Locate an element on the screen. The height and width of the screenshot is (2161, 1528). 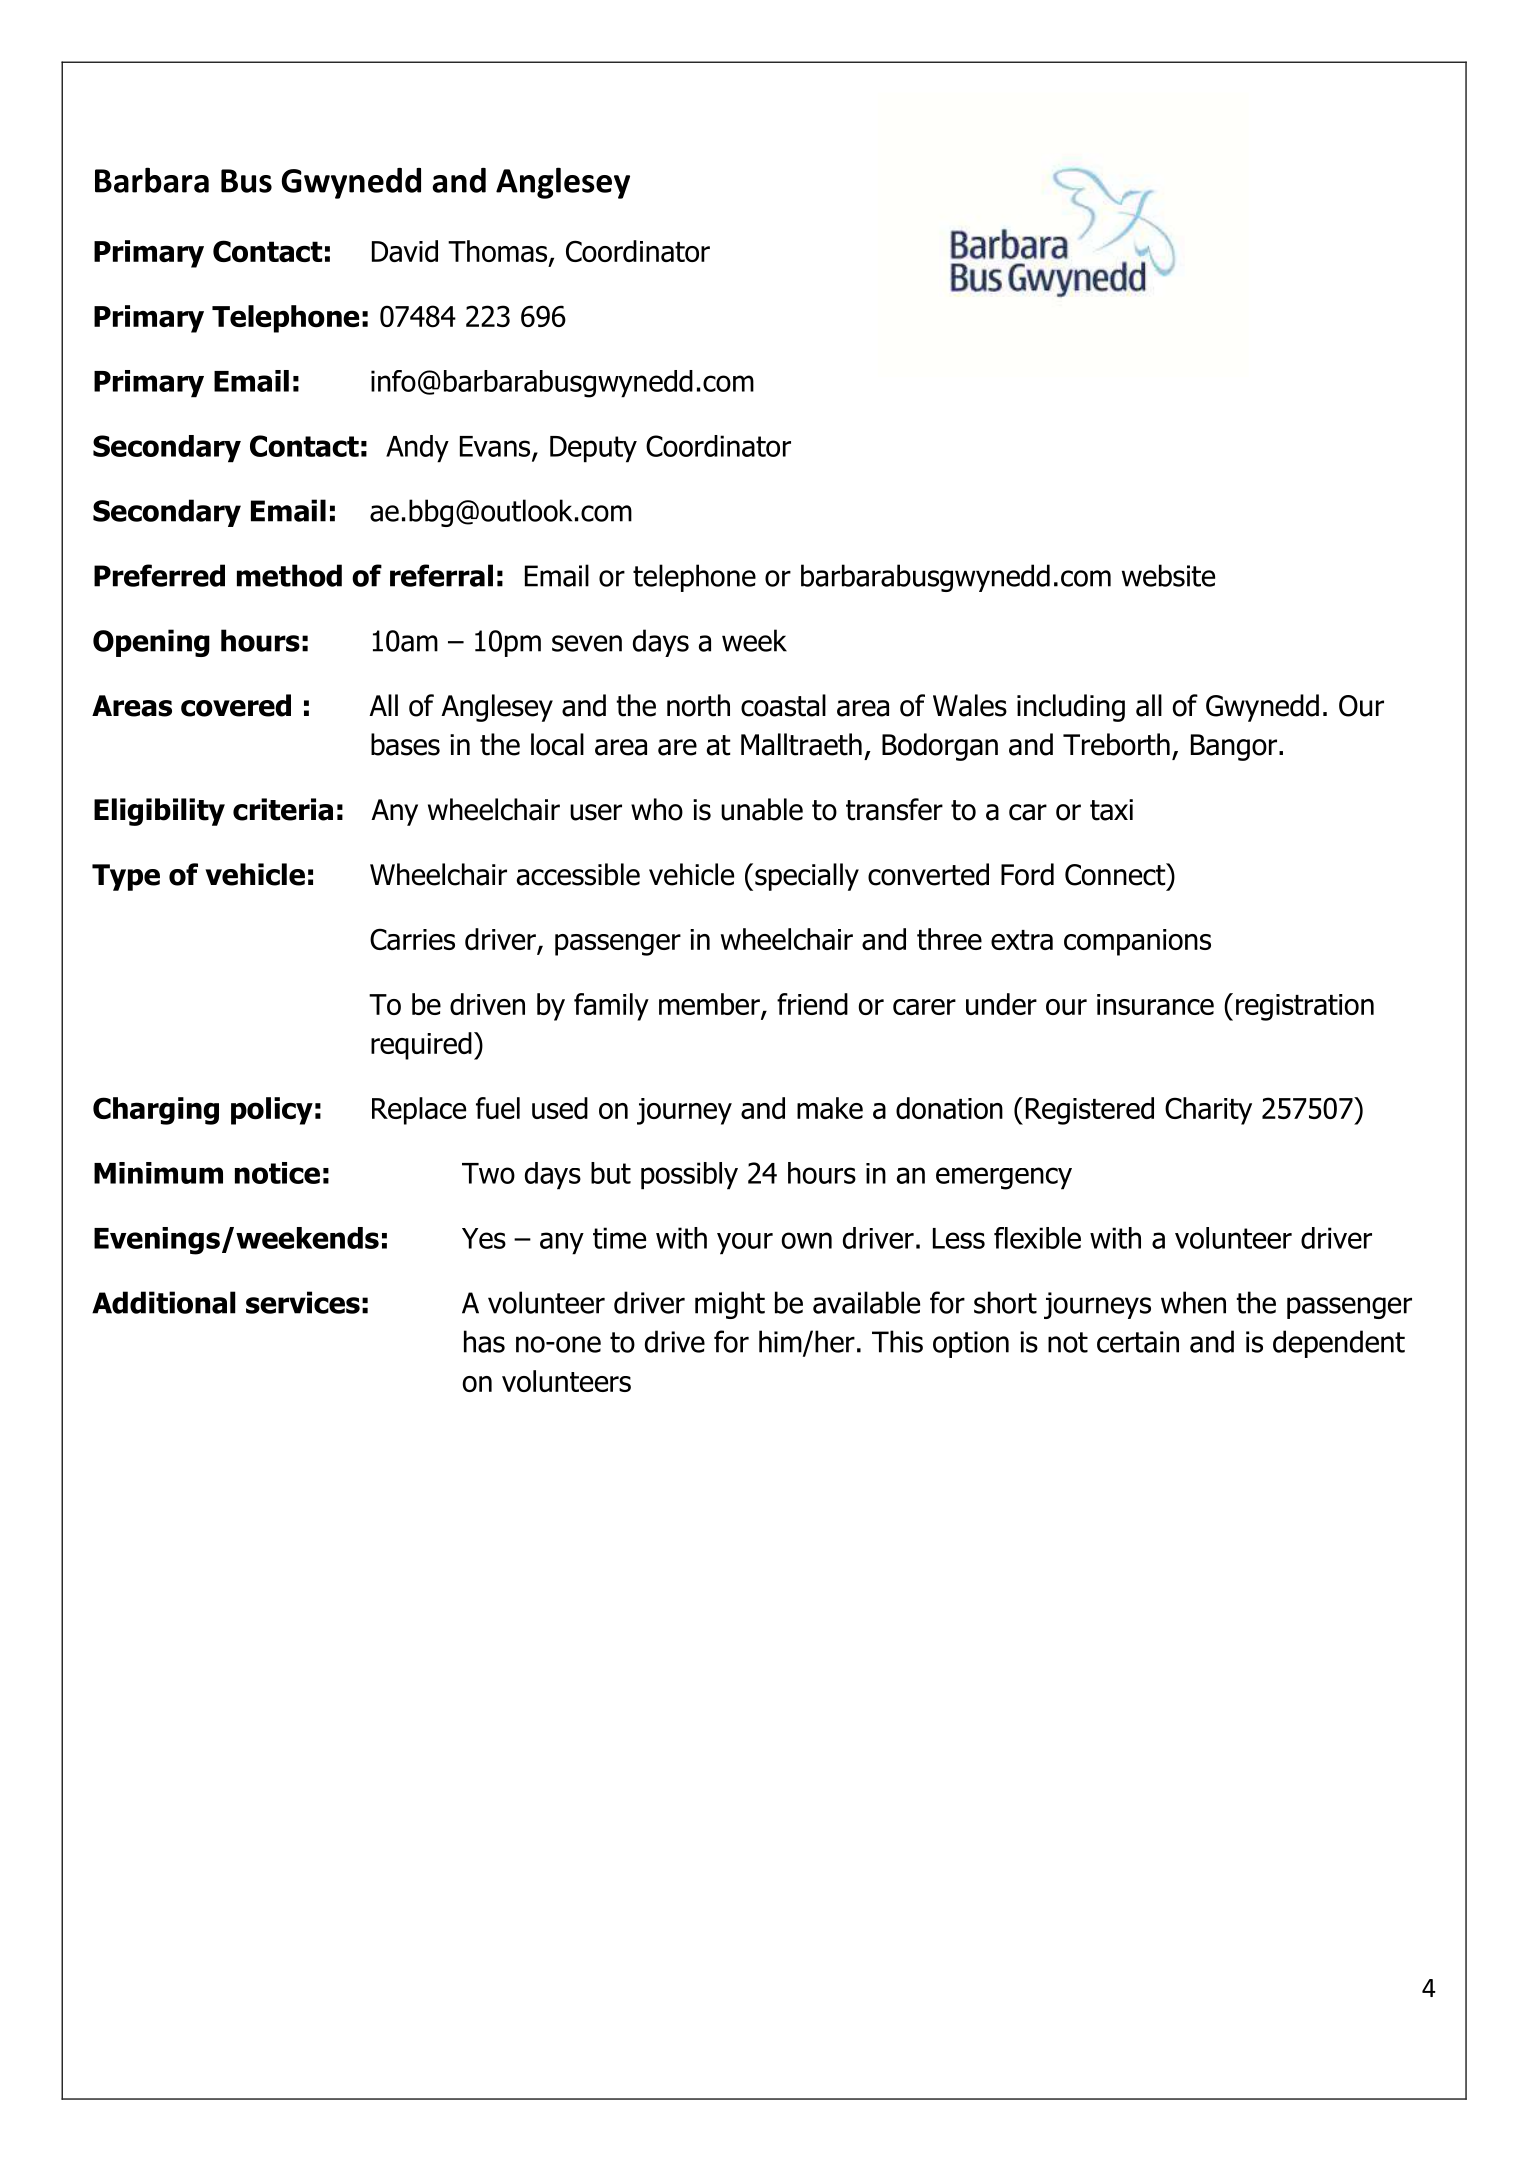
services is located at coordinates (303, 1302).
